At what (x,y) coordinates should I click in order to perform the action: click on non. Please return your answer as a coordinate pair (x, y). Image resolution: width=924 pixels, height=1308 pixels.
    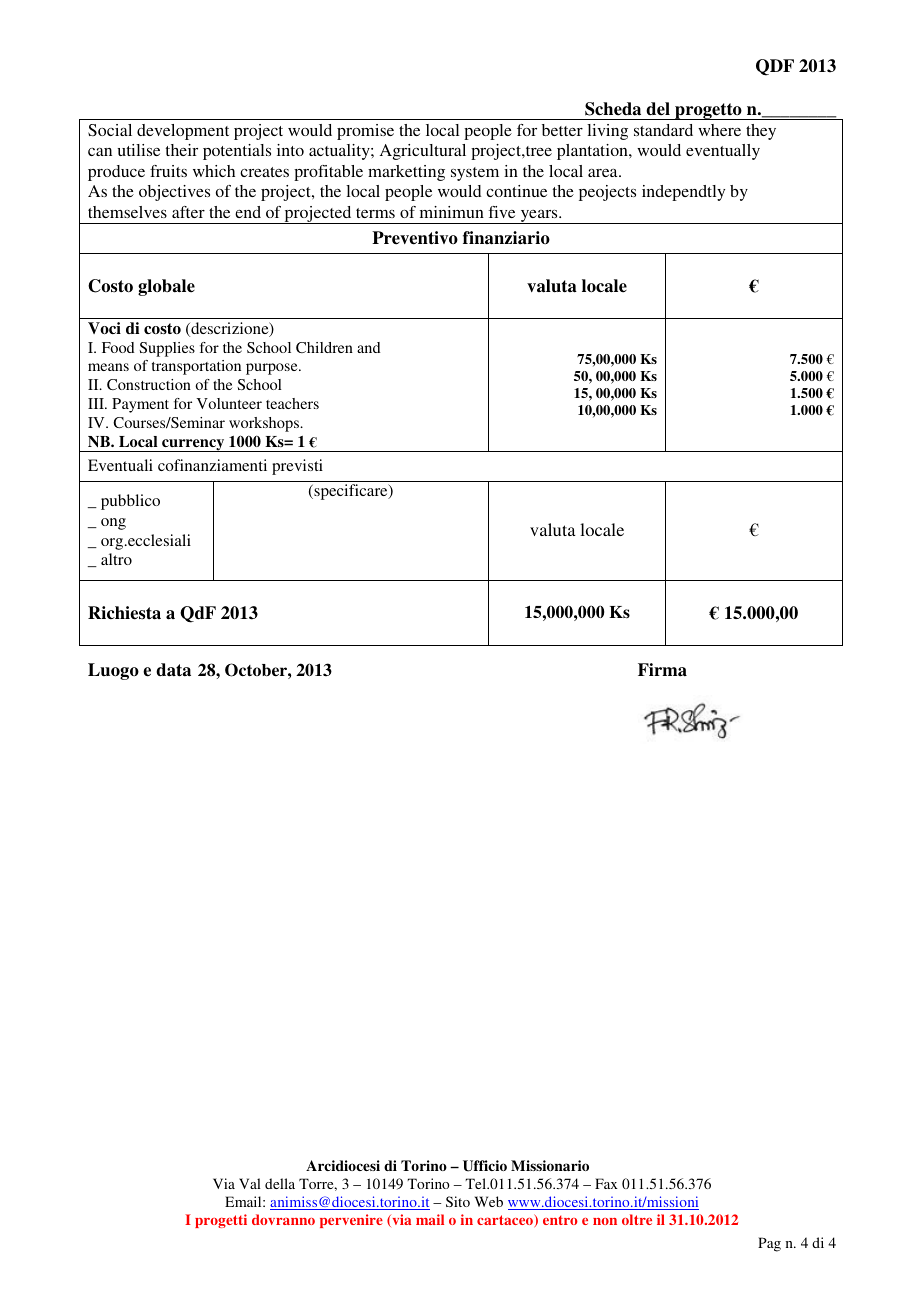
    Looking at the image, I should click on (605, 1221).
